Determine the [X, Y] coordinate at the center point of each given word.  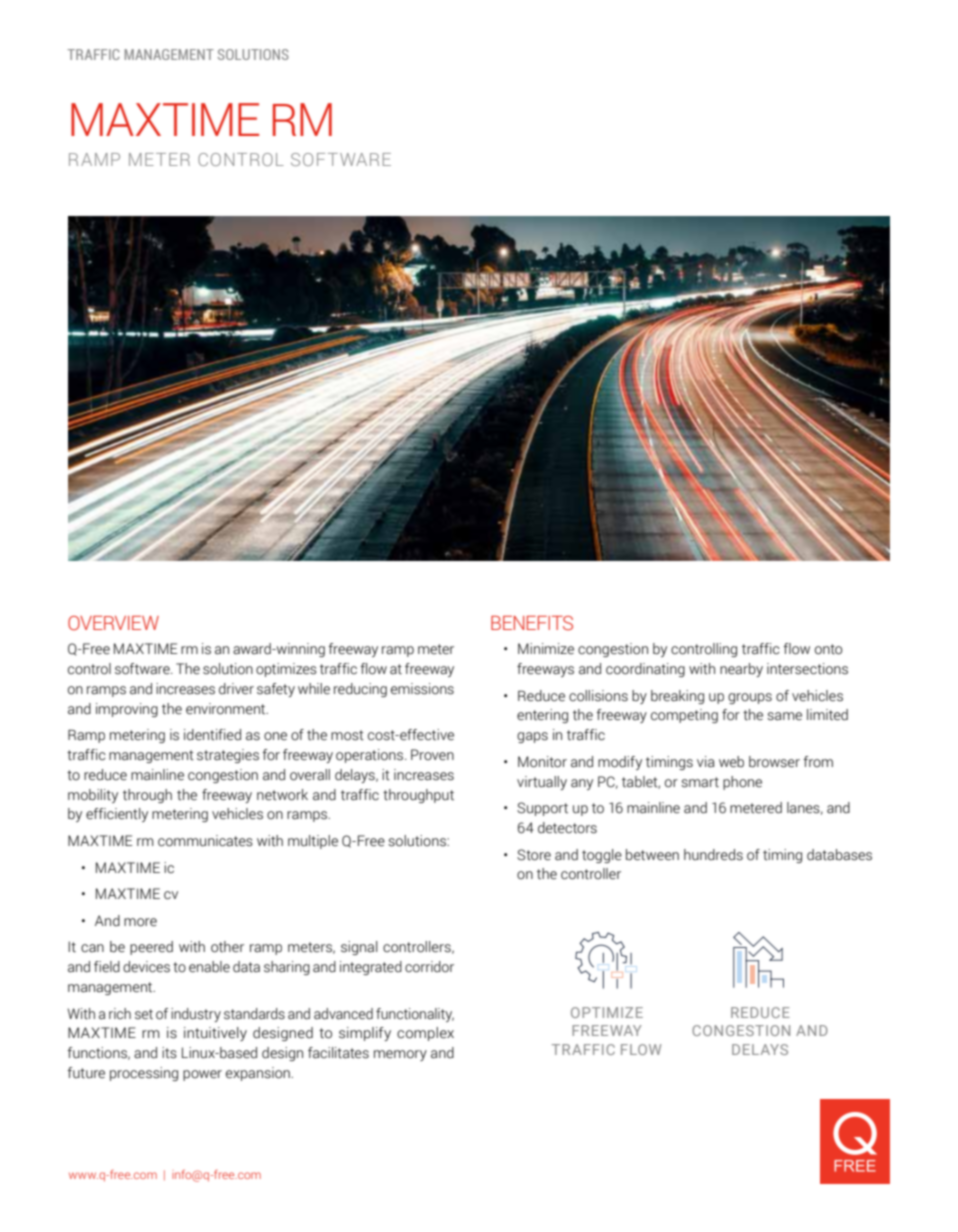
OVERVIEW [113, 623]
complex [425, 1034]
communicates [205, 841]
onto [828, 649]
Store [534, 855]
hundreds [713, 855]
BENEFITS [532, 623]
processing [144, 1074]
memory [400, 1055]
